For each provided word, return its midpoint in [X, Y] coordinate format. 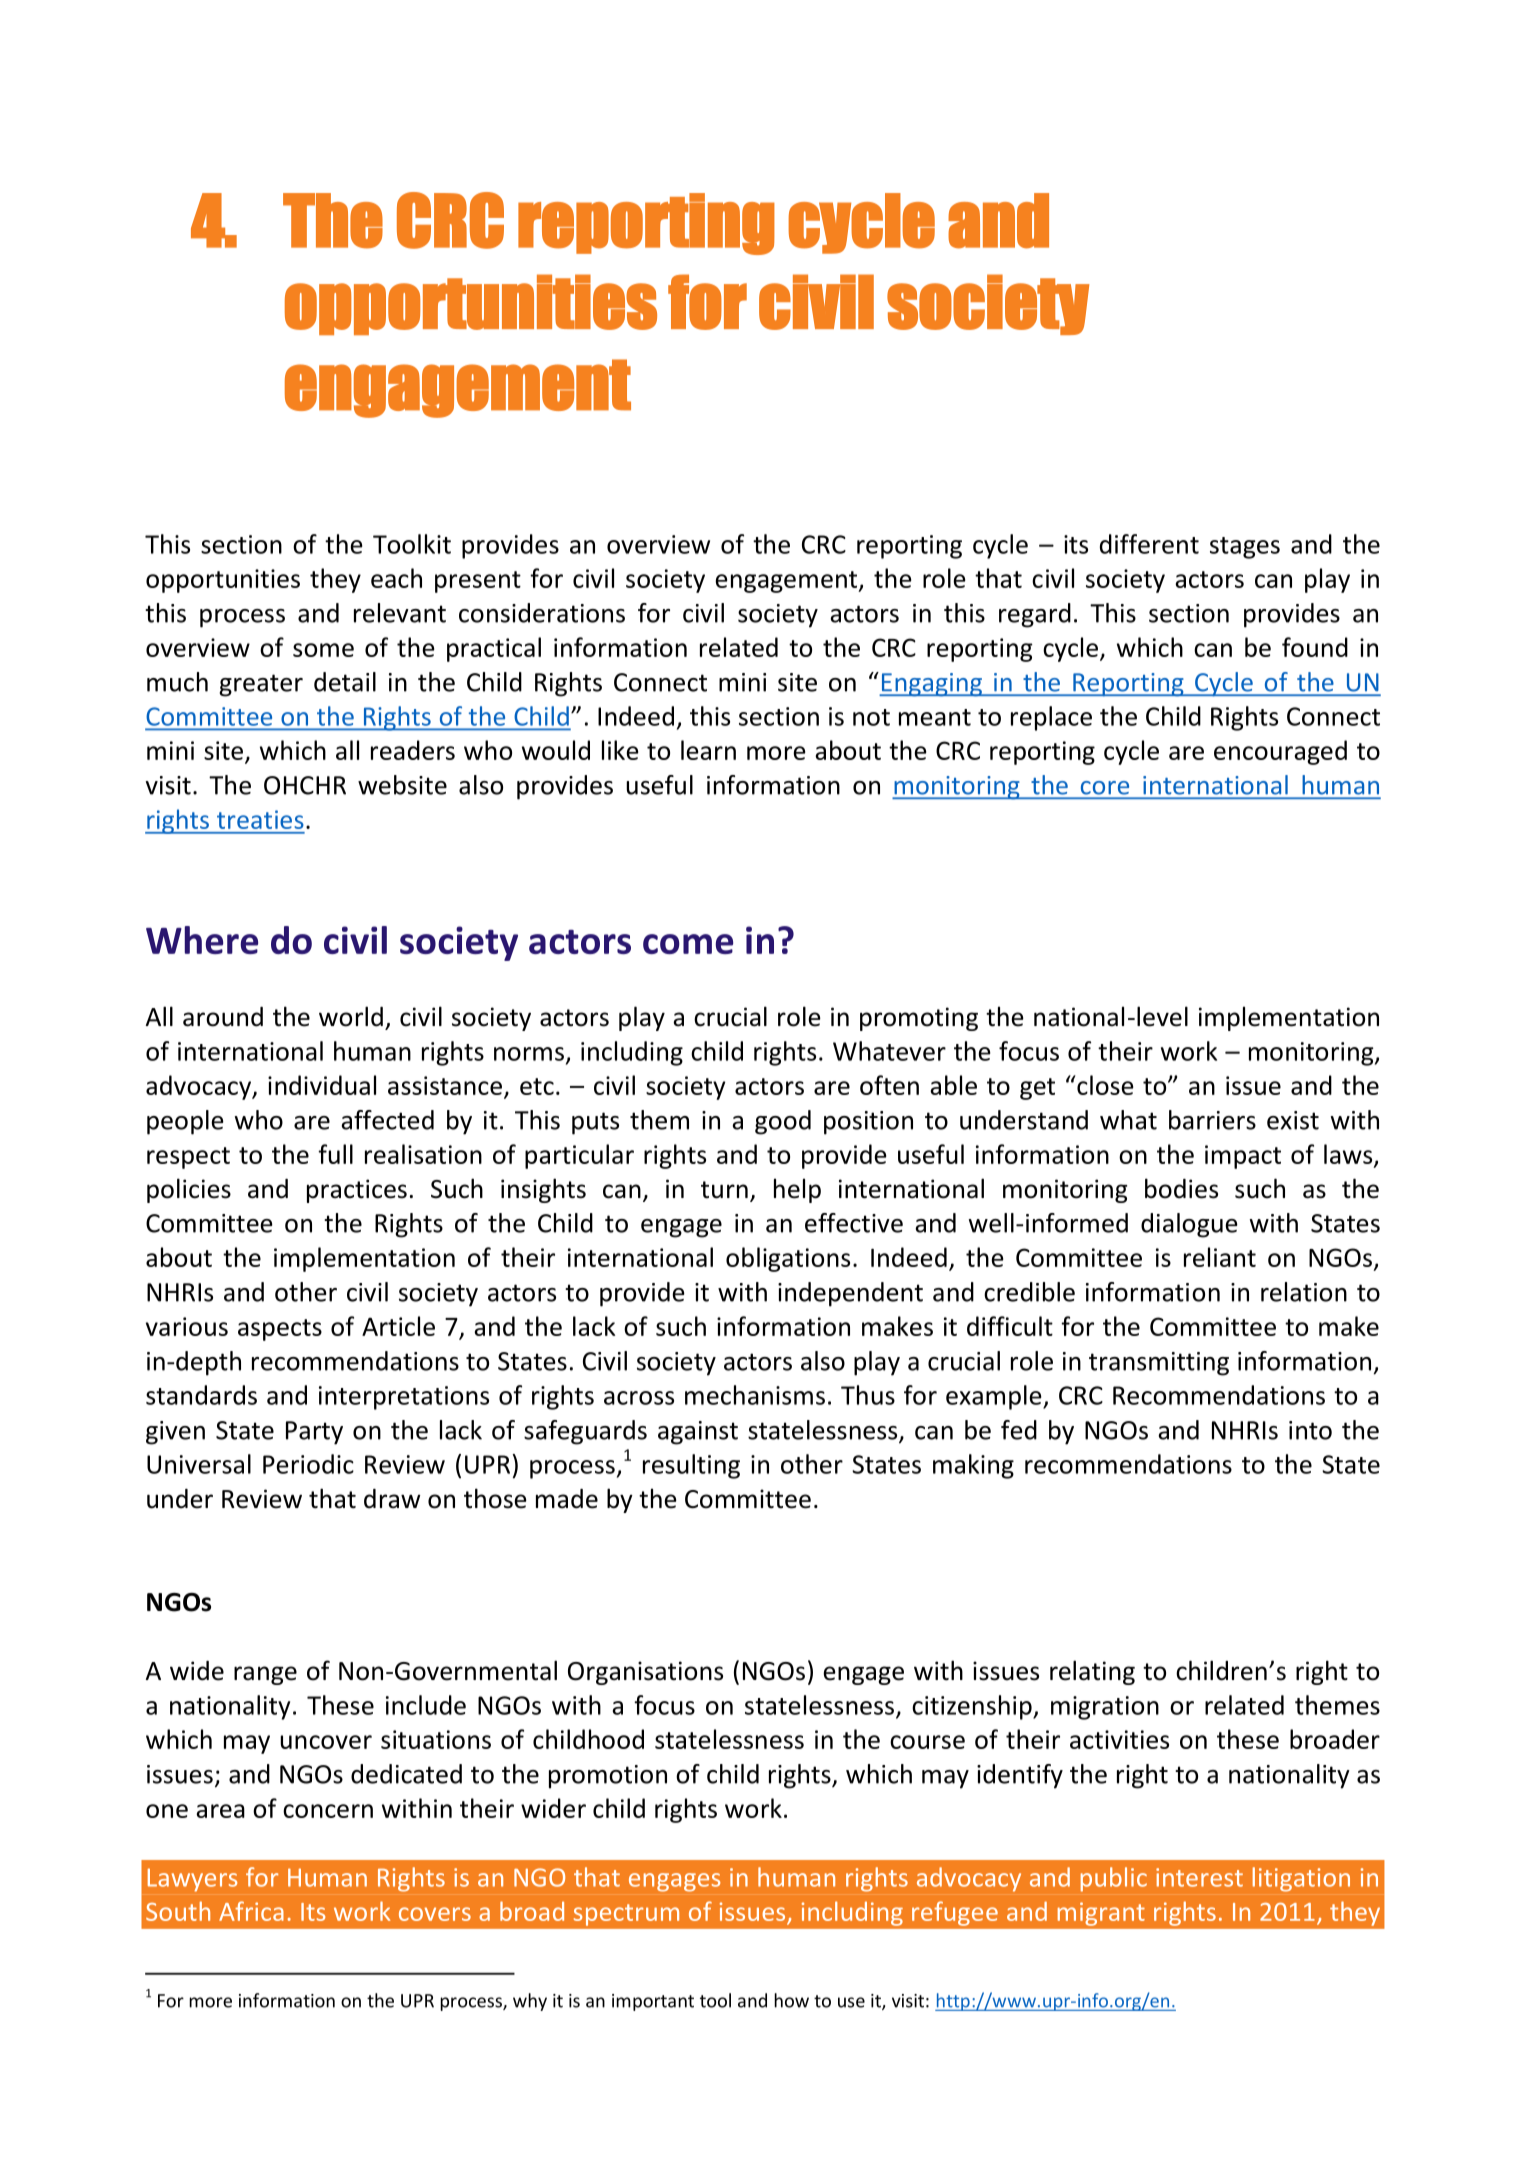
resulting [691, 1466]
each [396, 578]
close [1104, 1085]
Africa [251, 1911]
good [783, 1122]
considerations [542, 613]
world [351, 1016]
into [1310, 1430]
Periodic [308, 1464]
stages [1245, 548]
